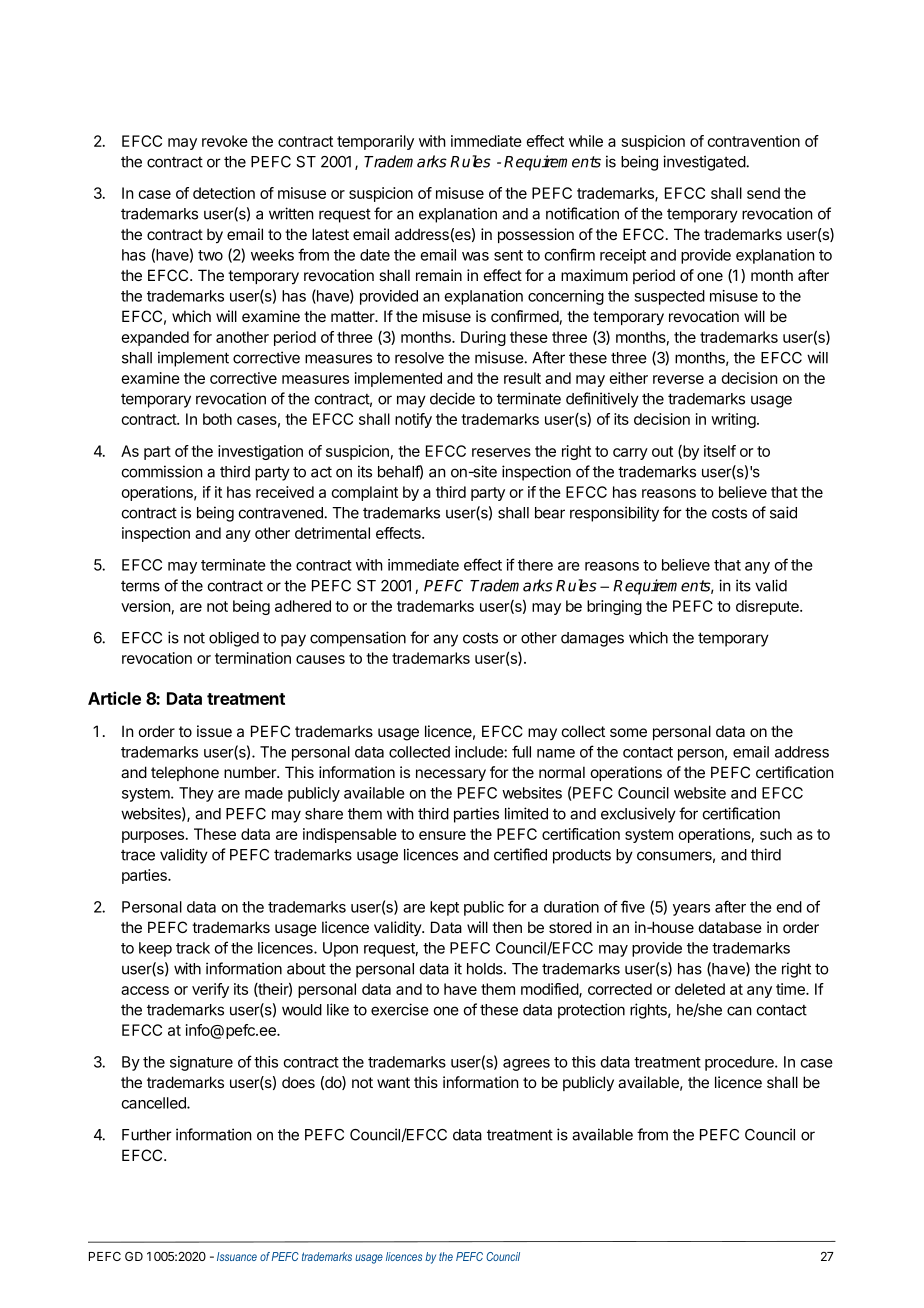 The height and width of the screenshot is (1308, 924). Describe the element at coordinates (705, 163) in the screenshot. I see `investigated` at that location.
